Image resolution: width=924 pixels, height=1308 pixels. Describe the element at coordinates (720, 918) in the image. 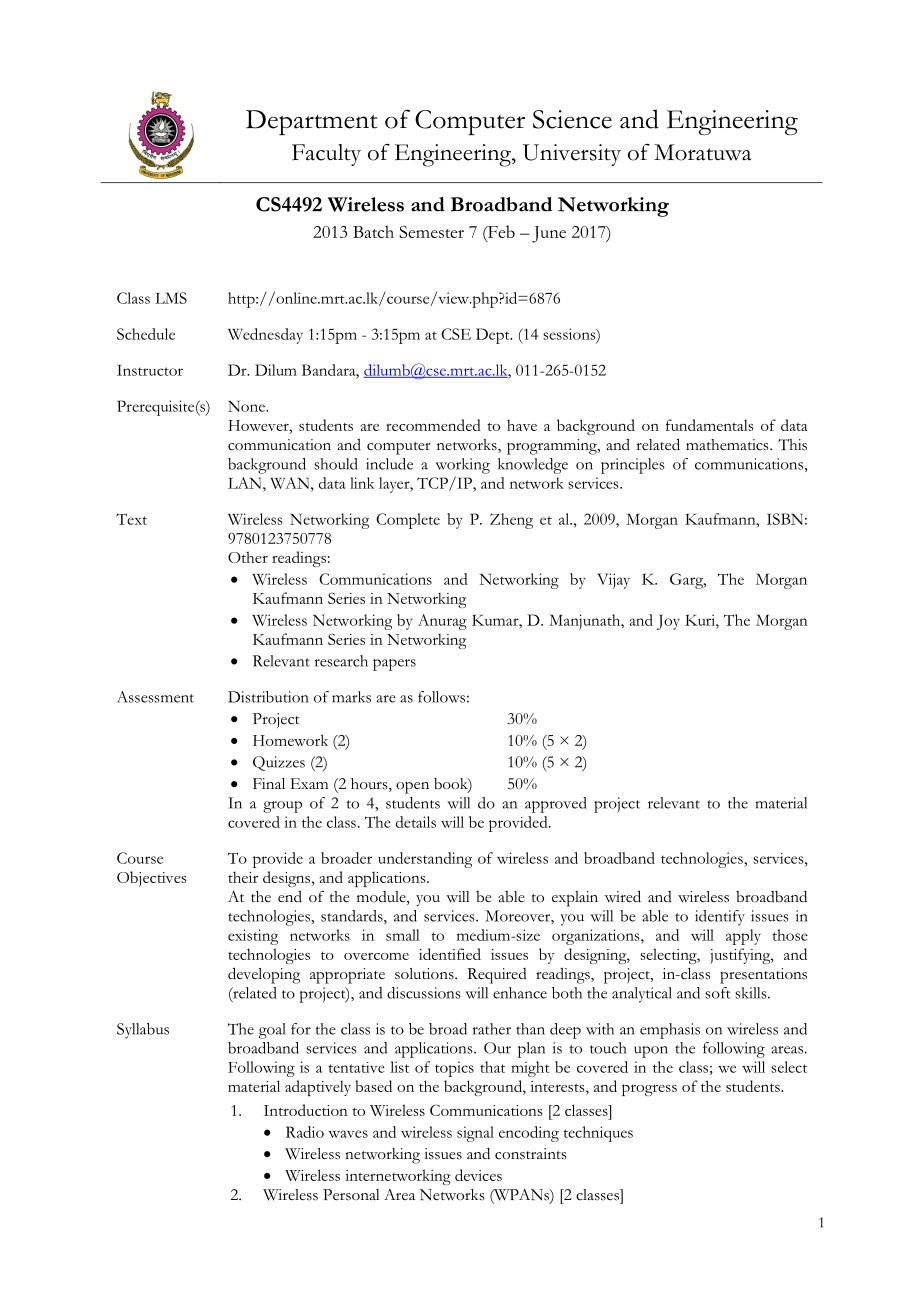

I see `identify` at that location.
